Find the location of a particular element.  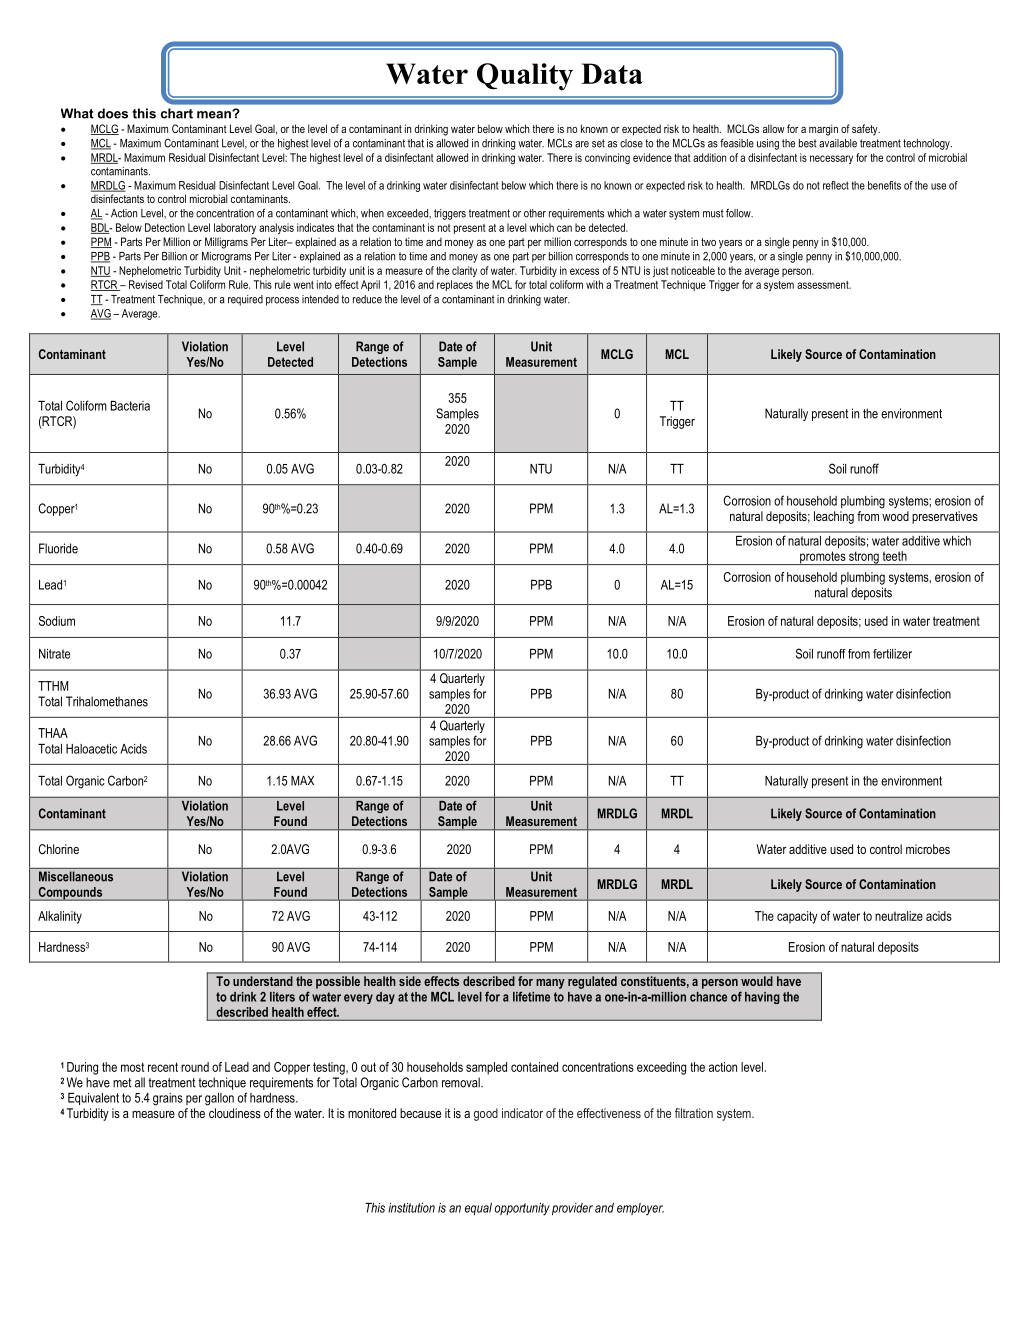

Quality is located at coordinates (525, 77).
